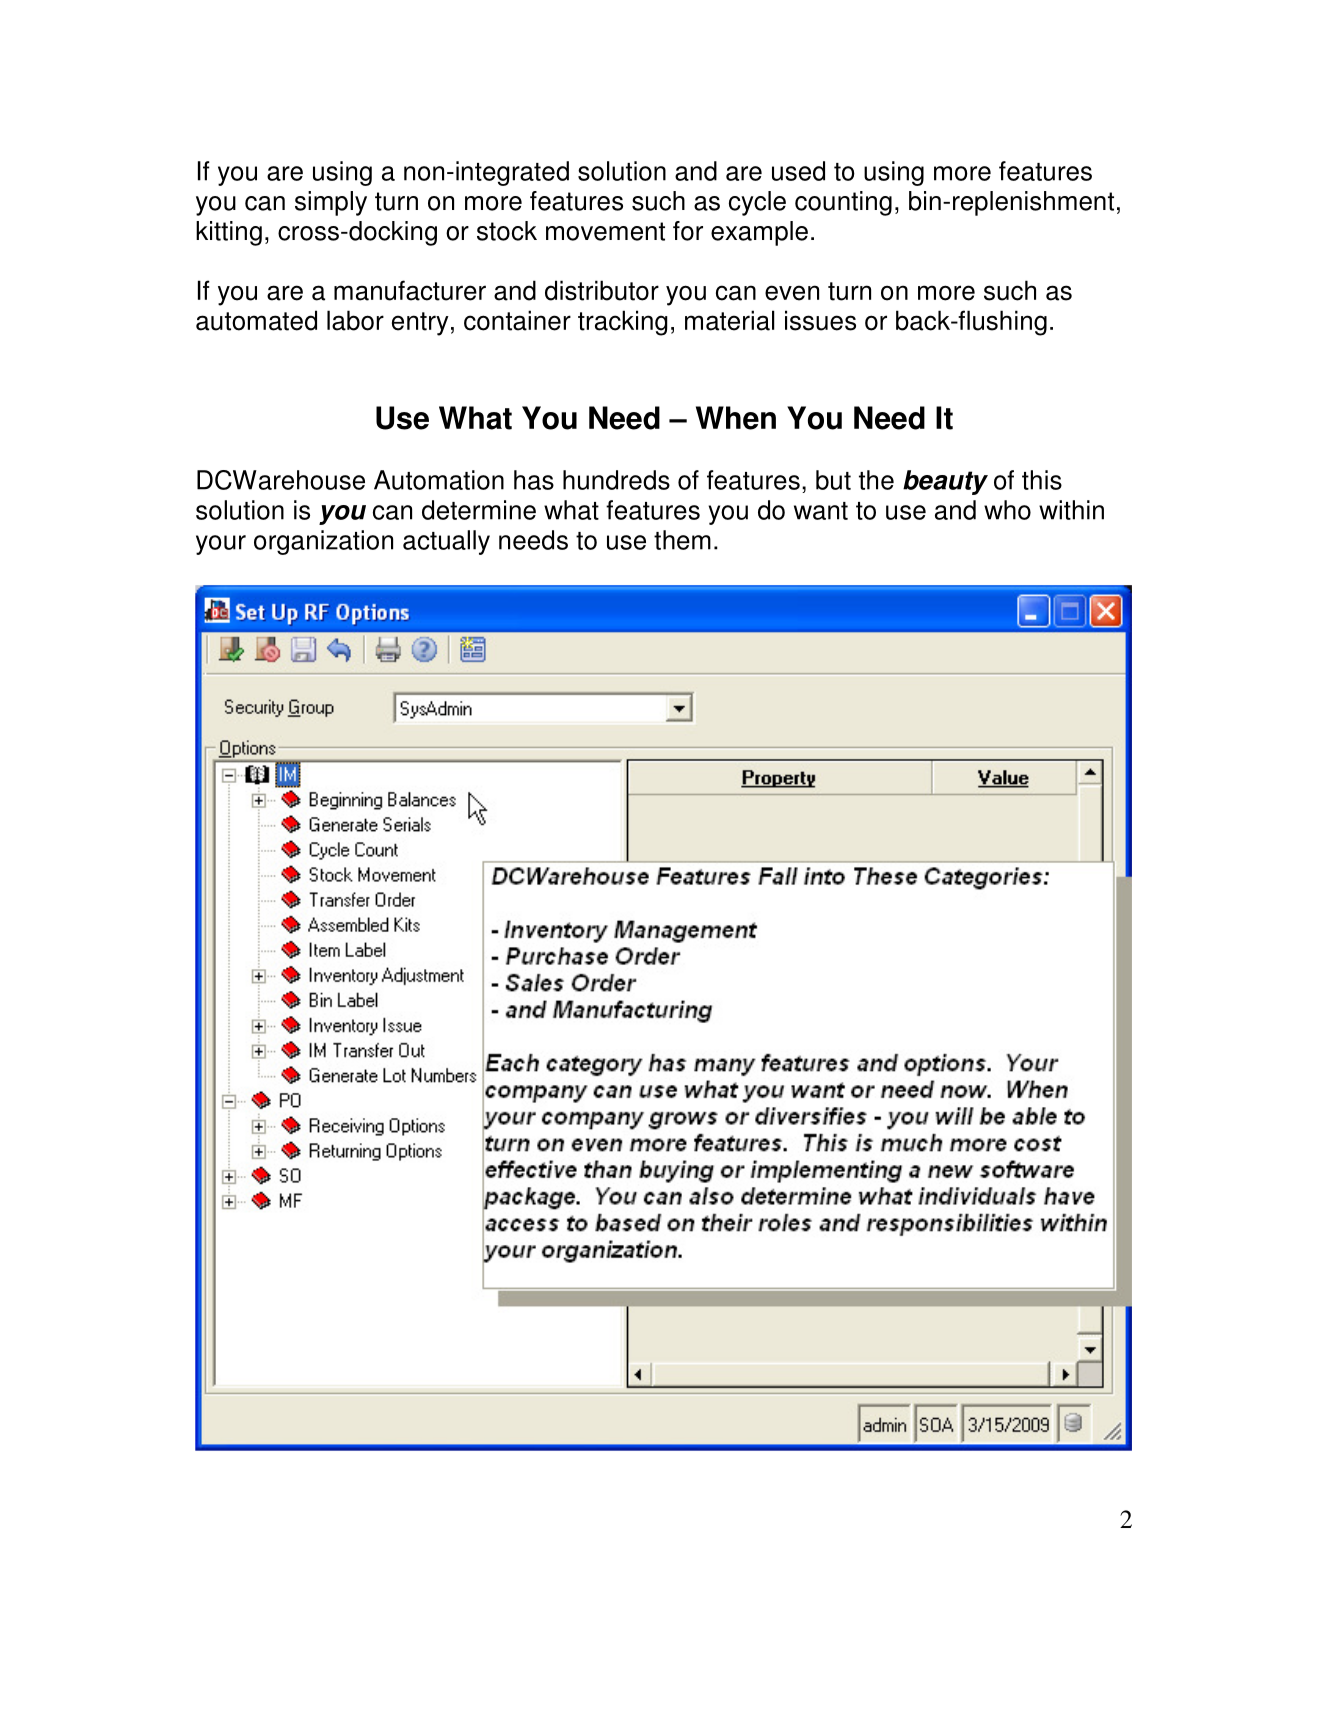 The image size is (1328, 1718). What do you see at coordinates (439, 480) in the screenshot?
I see `Automation` at bounding box center [439, 480].
